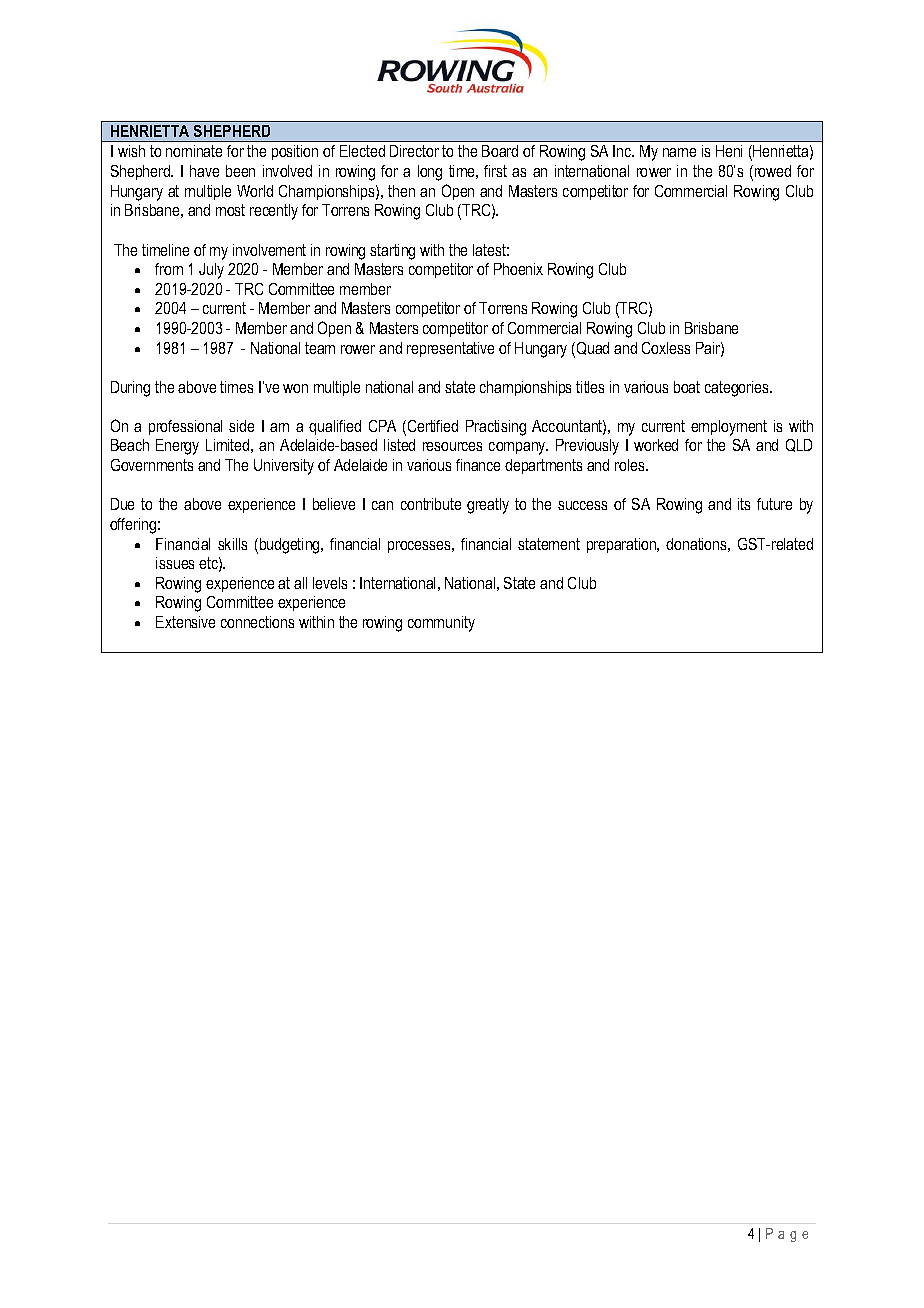 The height and width of the screenshot is (1308, 924). I want to click on have, so click(204, 171).
